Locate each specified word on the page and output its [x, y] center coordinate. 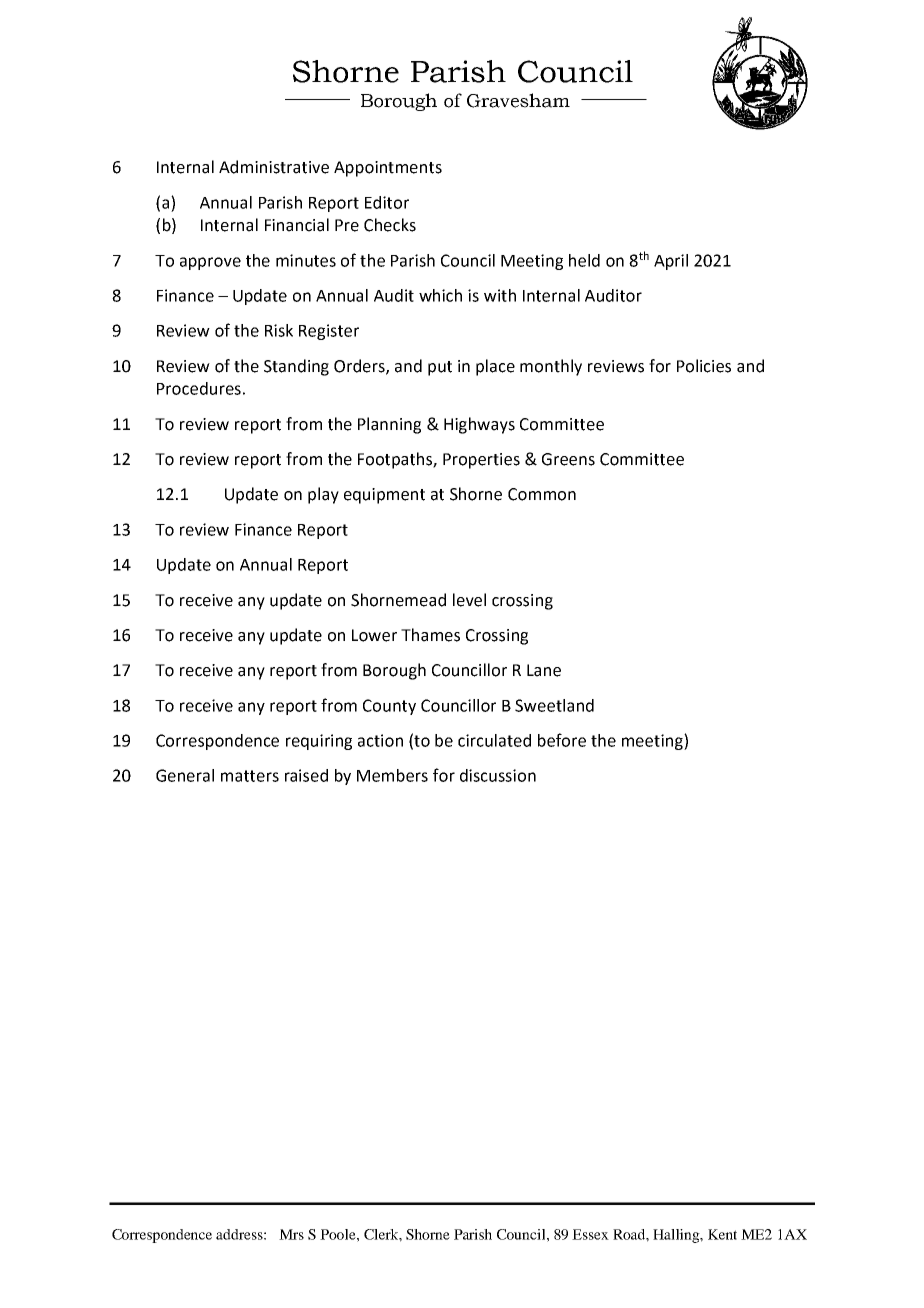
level [469, 600]
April [671, 262]
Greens [568, 459]
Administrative [274, 167]
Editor [387, 202]
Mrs [291, 1234]
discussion [498, 775]
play [323, 495]
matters [250, 776]
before [562, 740]
